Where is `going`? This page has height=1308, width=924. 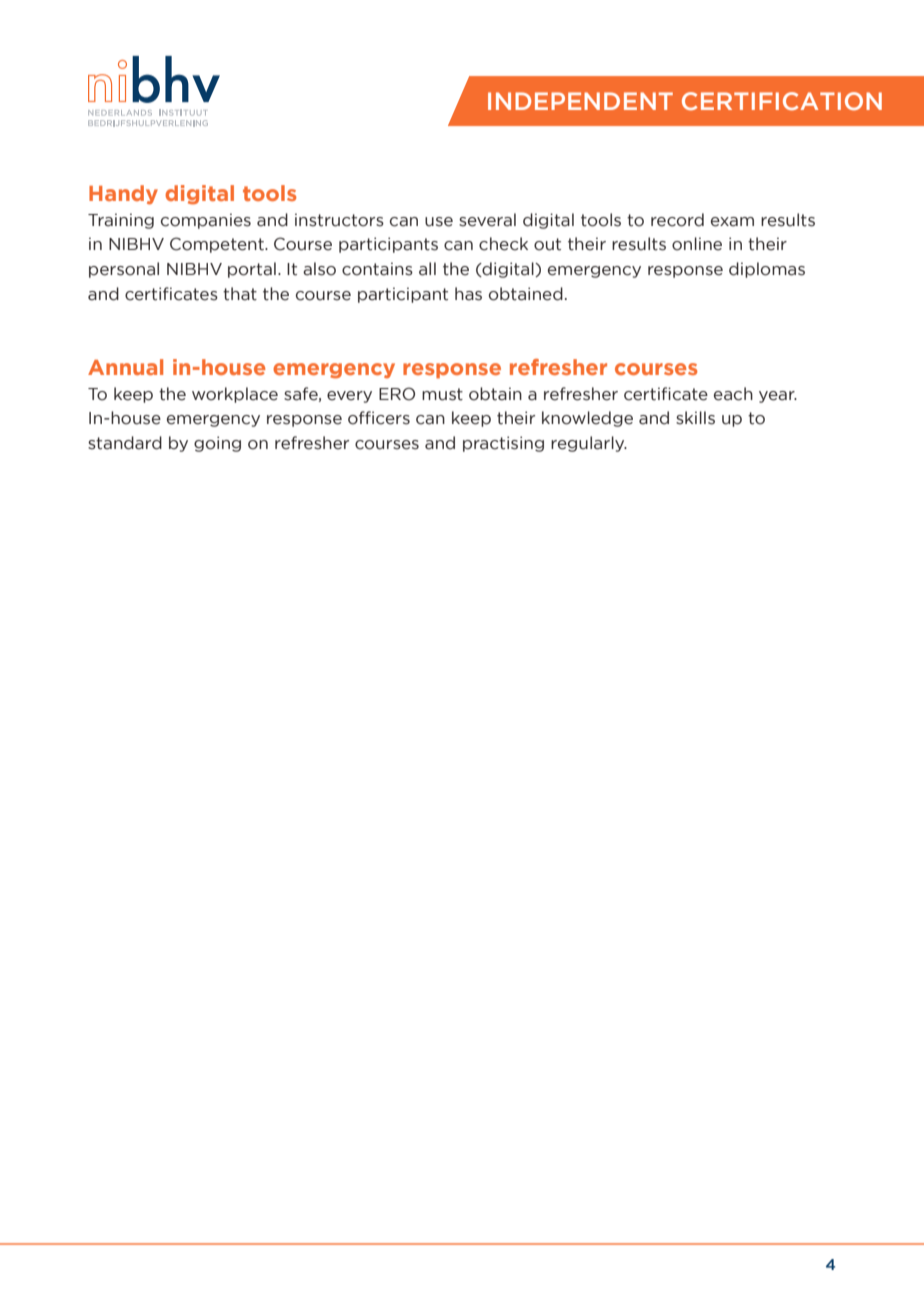
going is located at coordinates (217, 444).
